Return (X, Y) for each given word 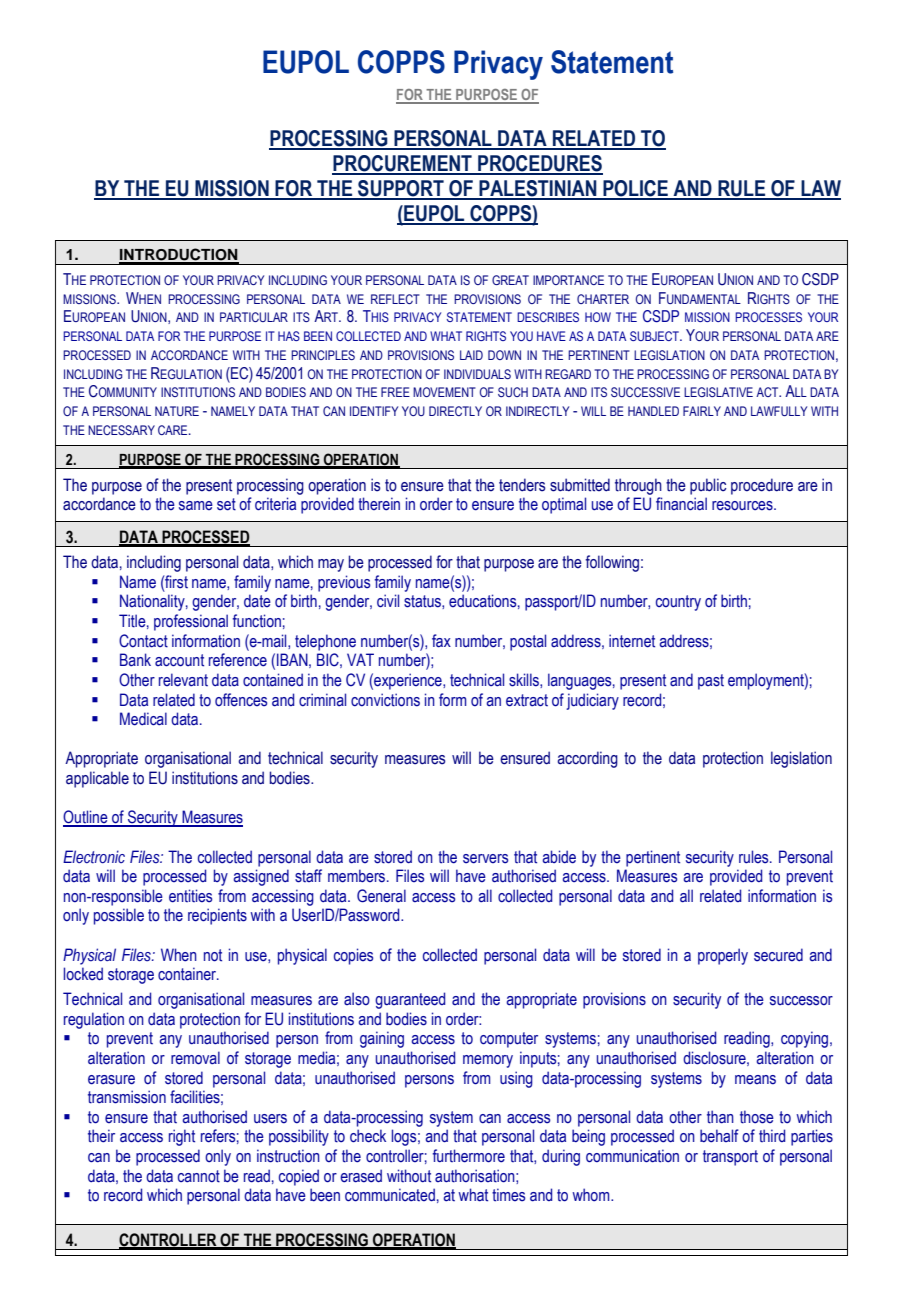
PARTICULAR (254, 317)
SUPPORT (401, 189)
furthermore (469, 1156)
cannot (199, 1176)
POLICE (635, 189)
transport (730, 1158)
